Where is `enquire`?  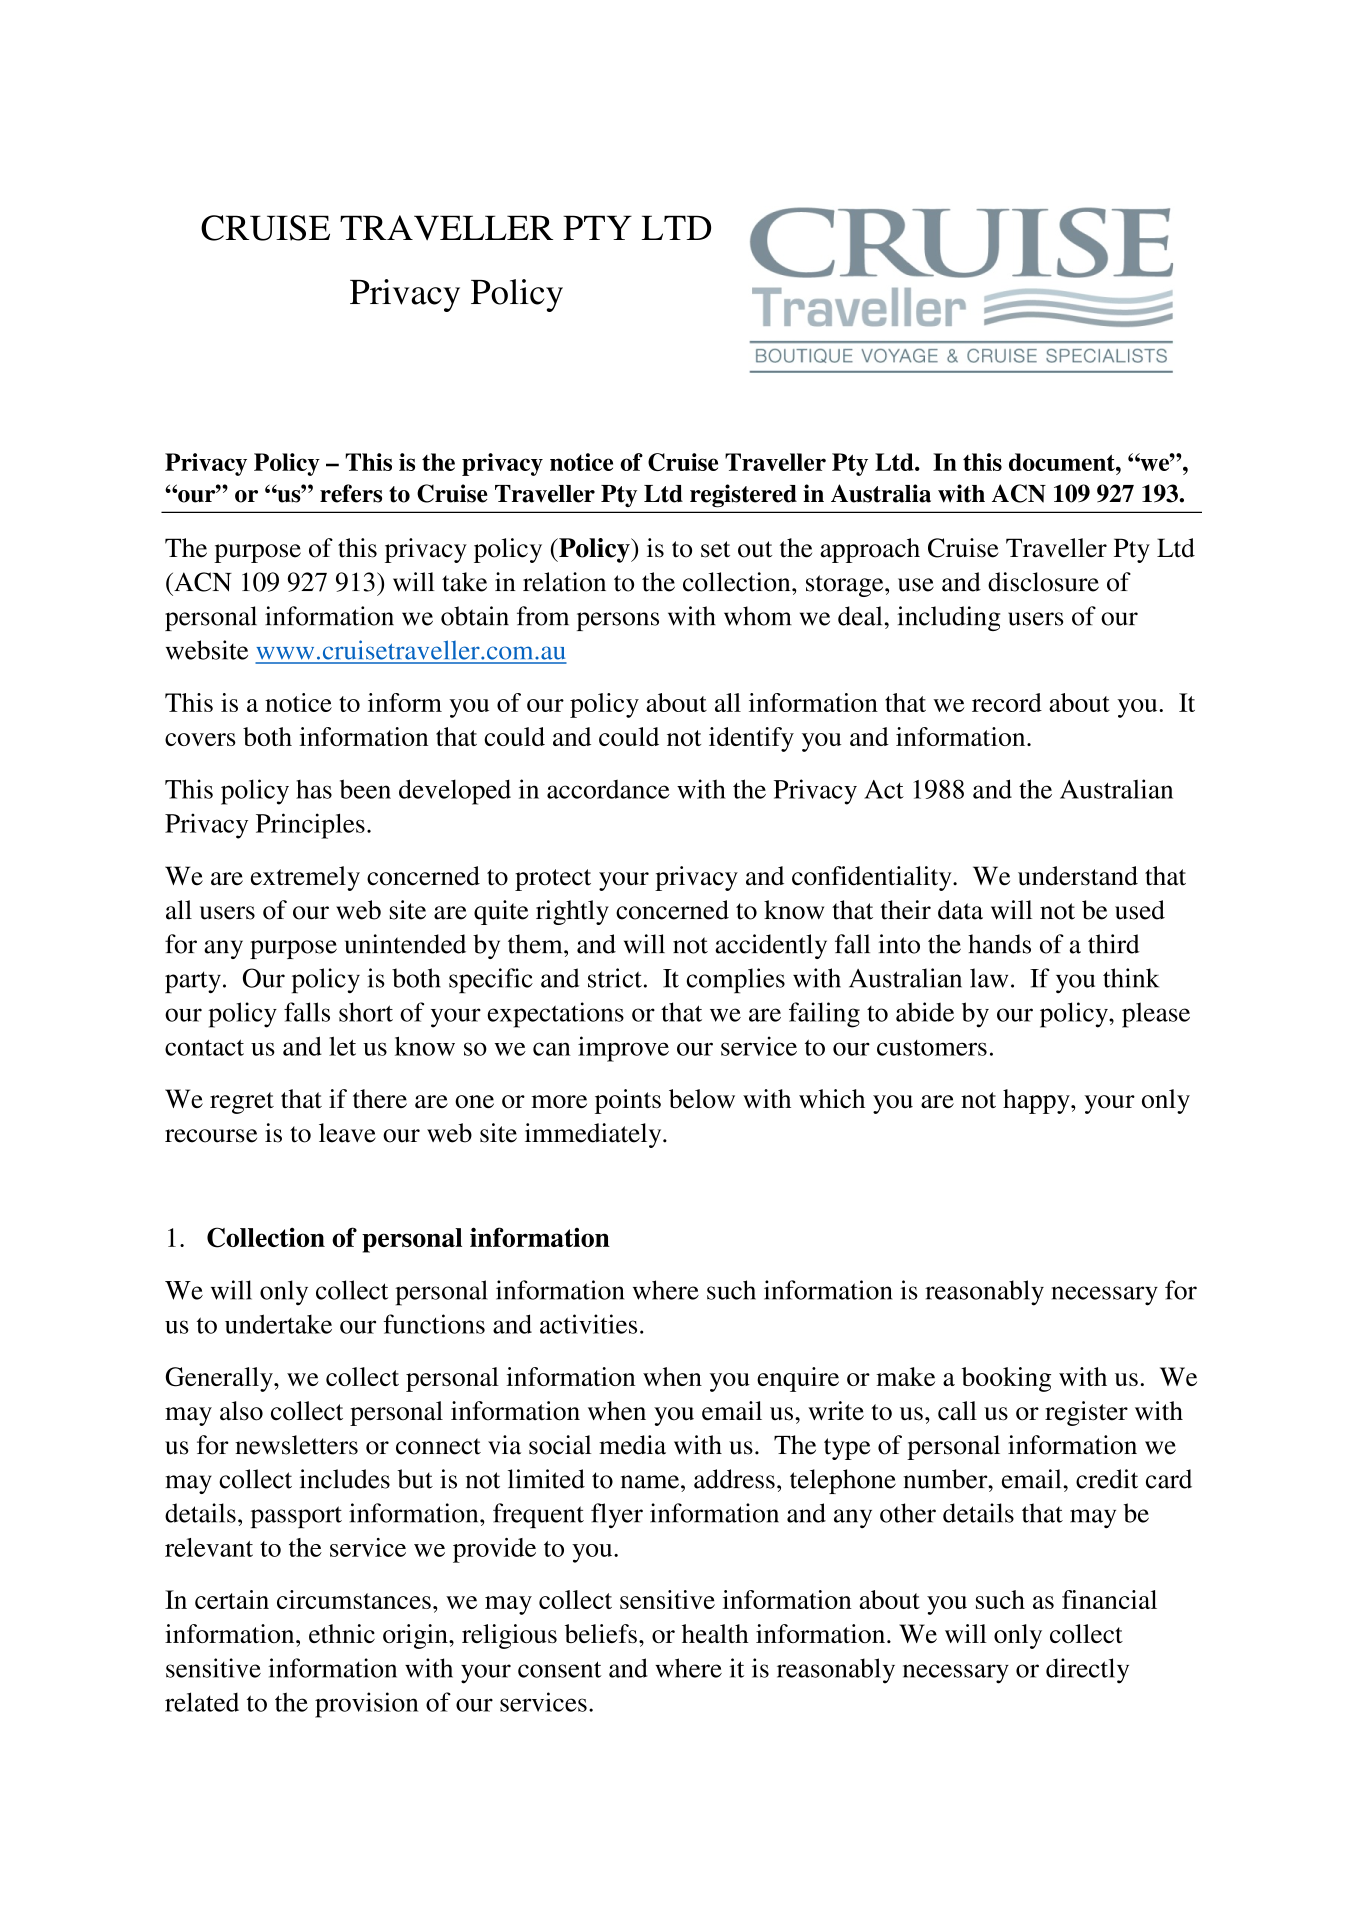 enquire is located at coordinates (798, 1379).
